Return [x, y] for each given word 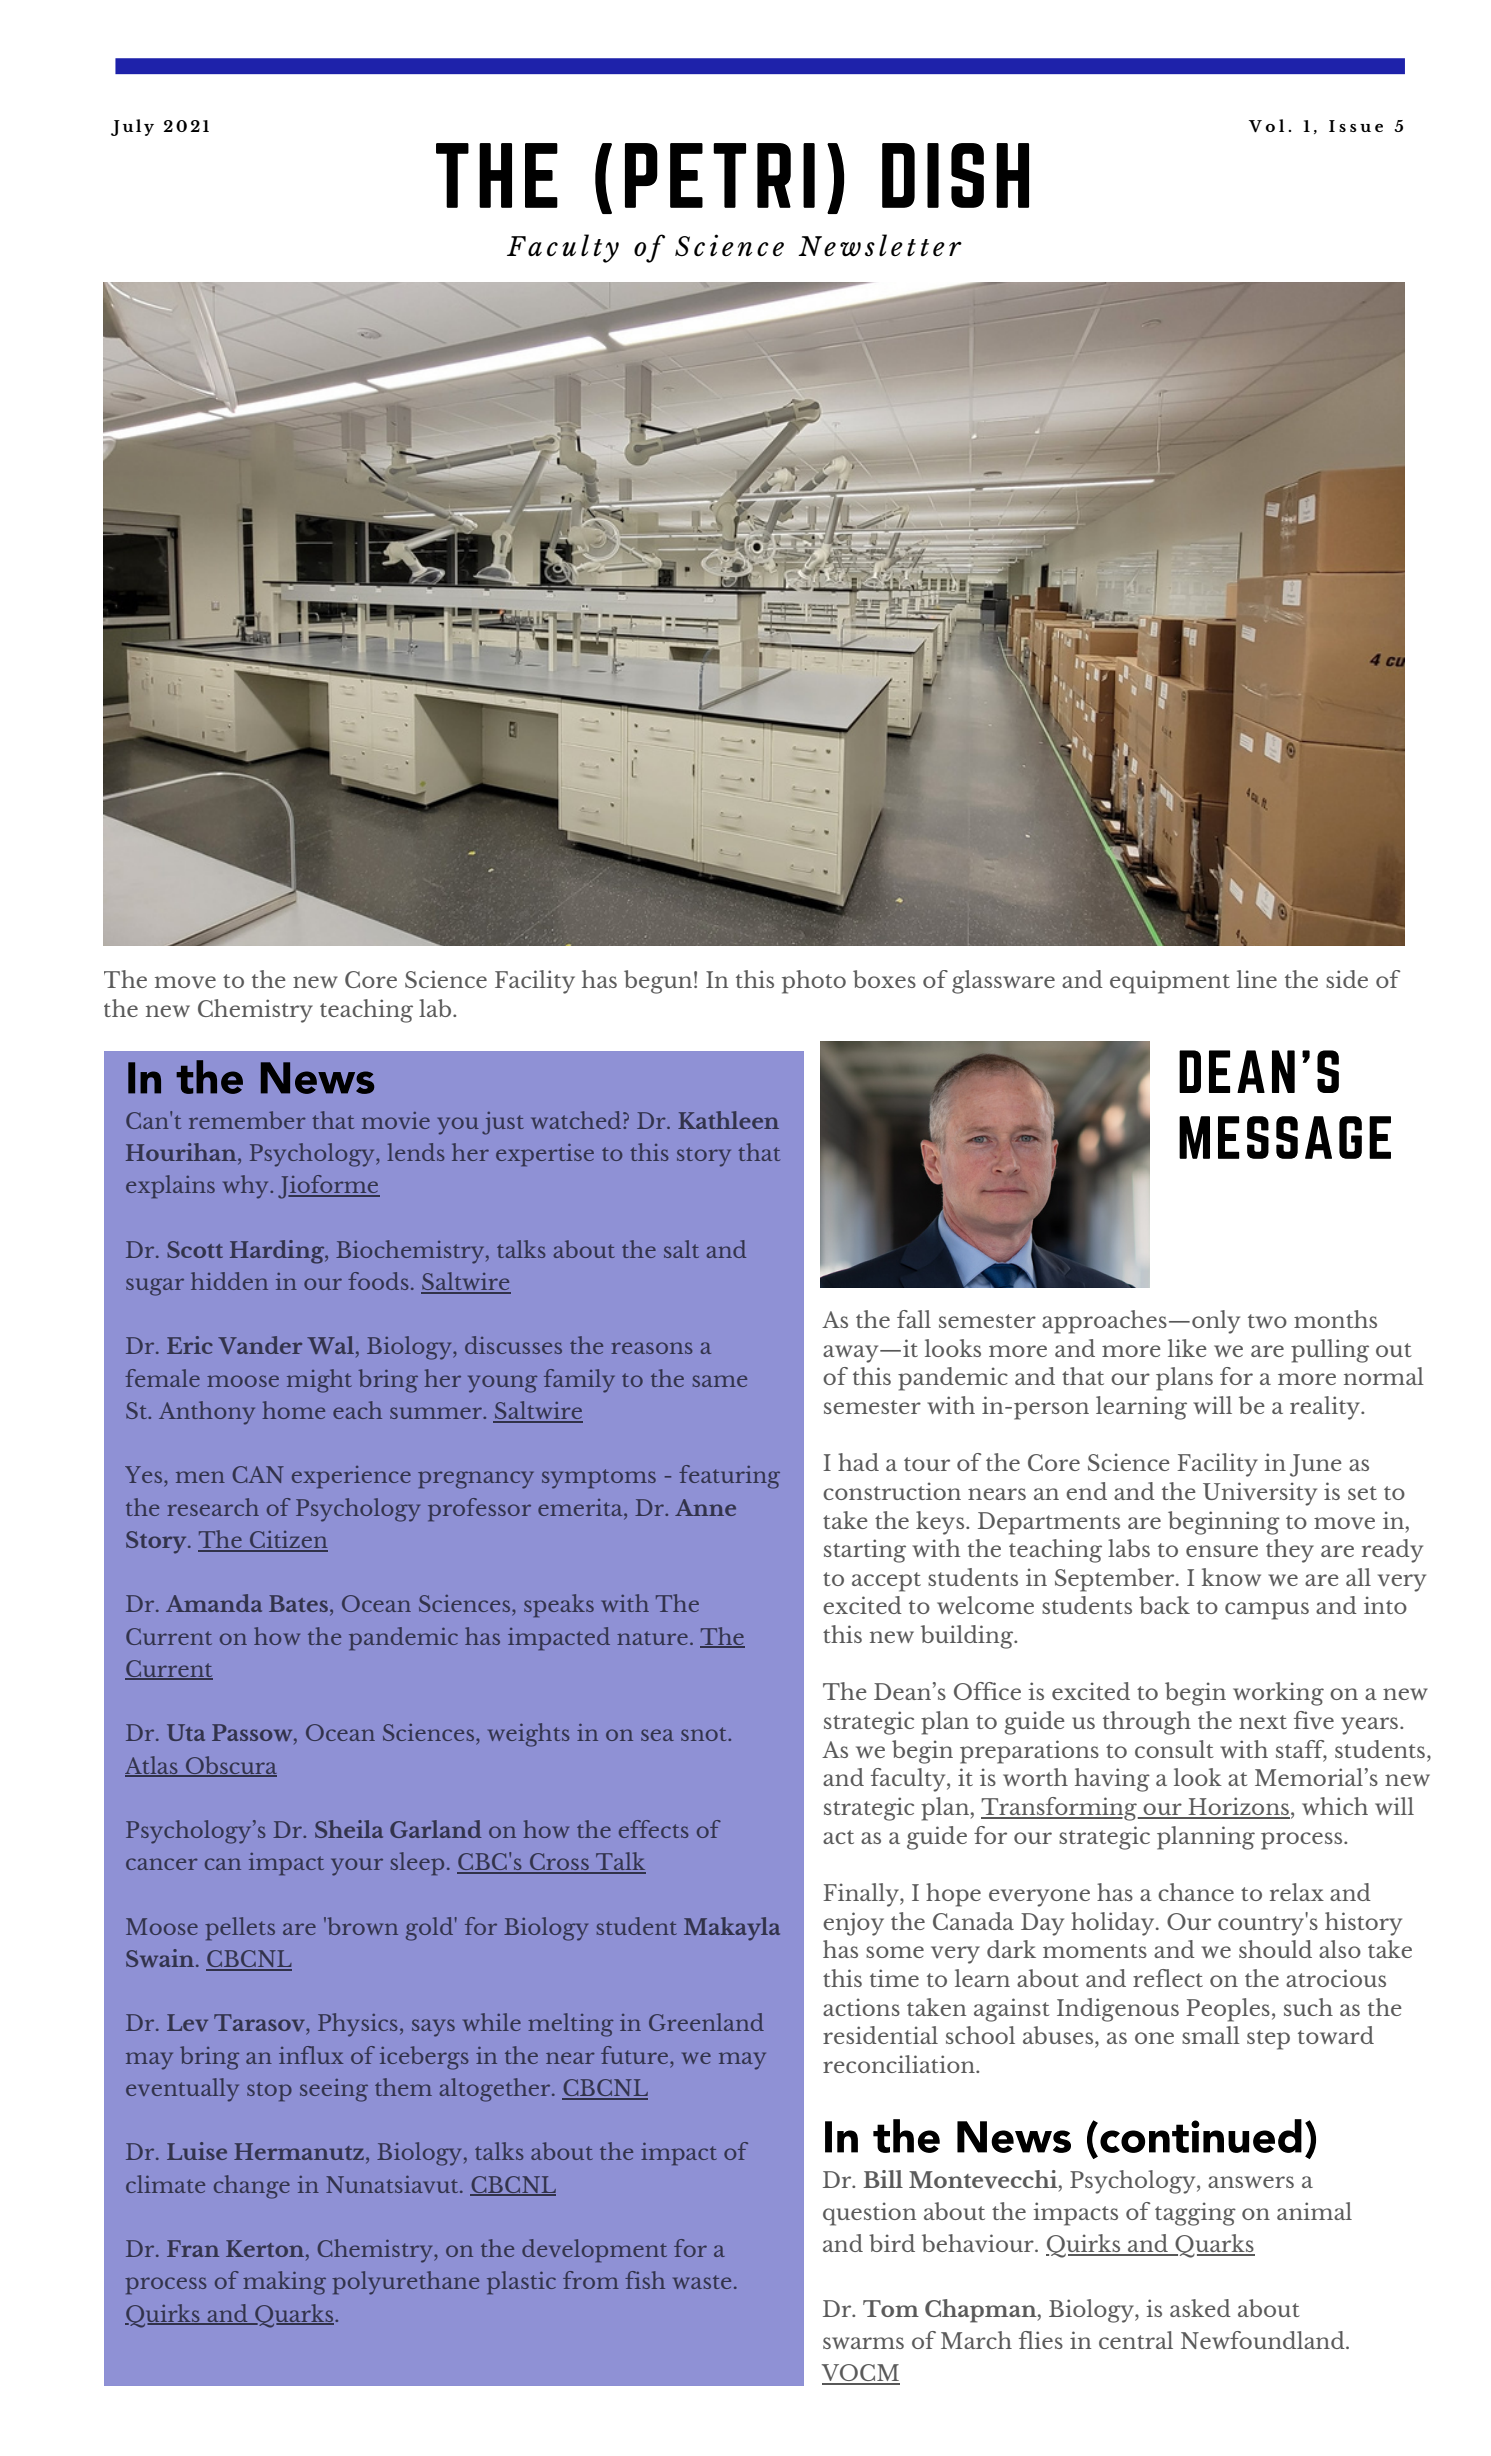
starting [865, 1551]
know [1231, 1577]
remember [247, 1120]
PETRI [720, 175]
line [1257, 979]
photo [814, 982]
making [284, 2283]
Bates [298, 1603]
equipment [1170, 982]
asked [1200, 2308]
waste [702, 2282]
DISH [955, 175]
